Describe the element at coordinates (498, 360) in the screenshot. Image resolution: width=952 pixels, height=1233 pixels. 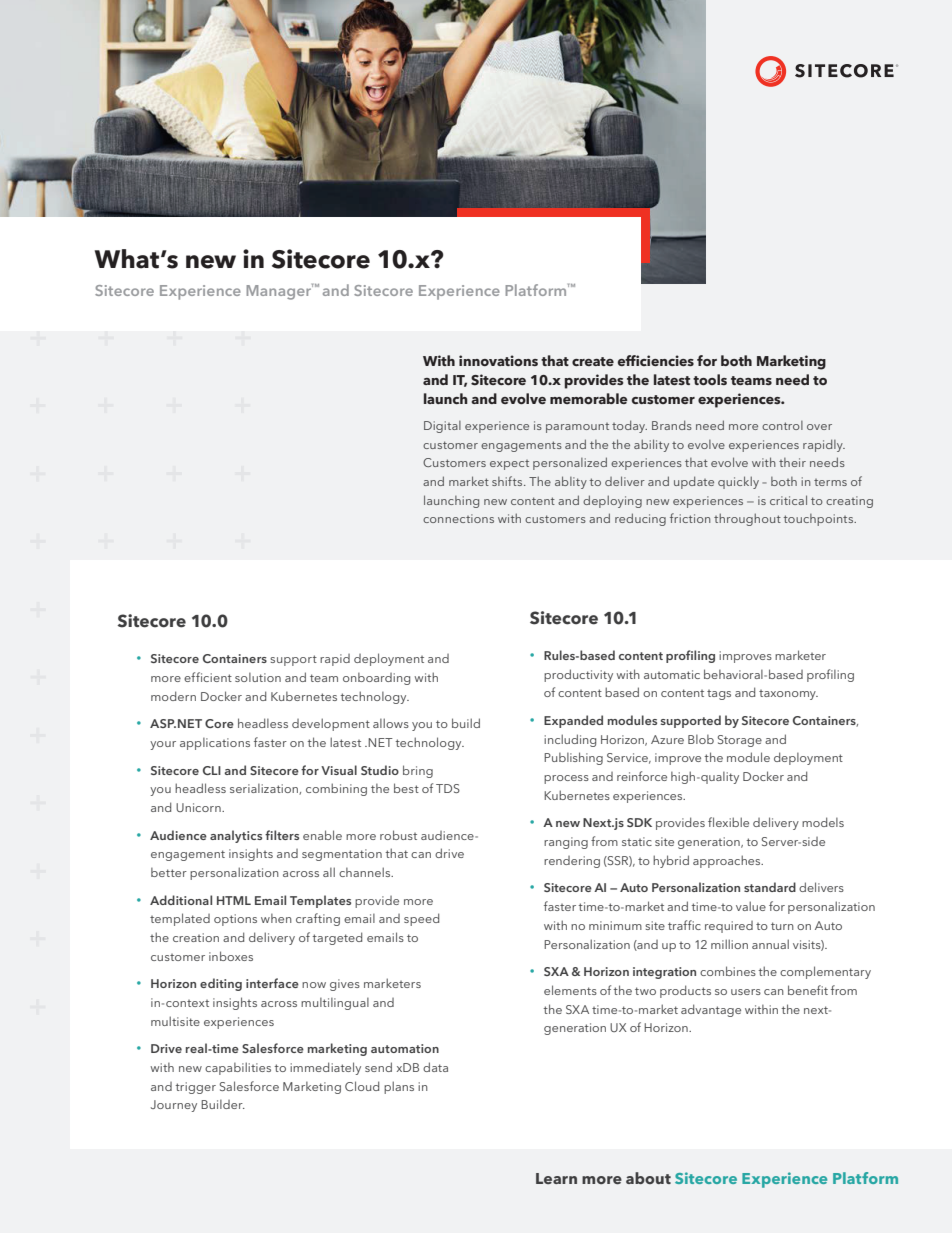
I see `innovations` at that location.
